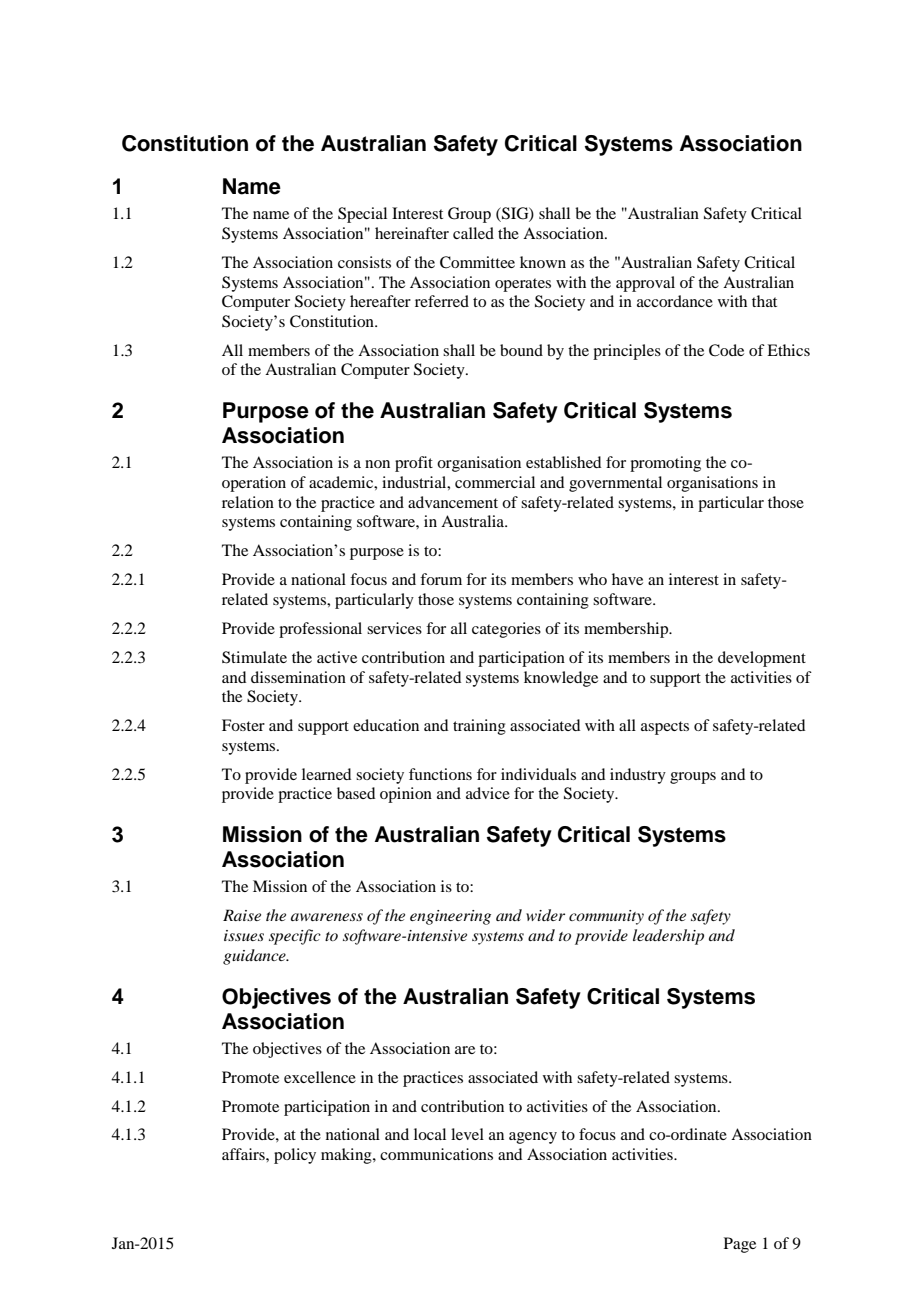  Describe the element at coordinates (320, 630) in the screenshot. I see `professional` at that location.
